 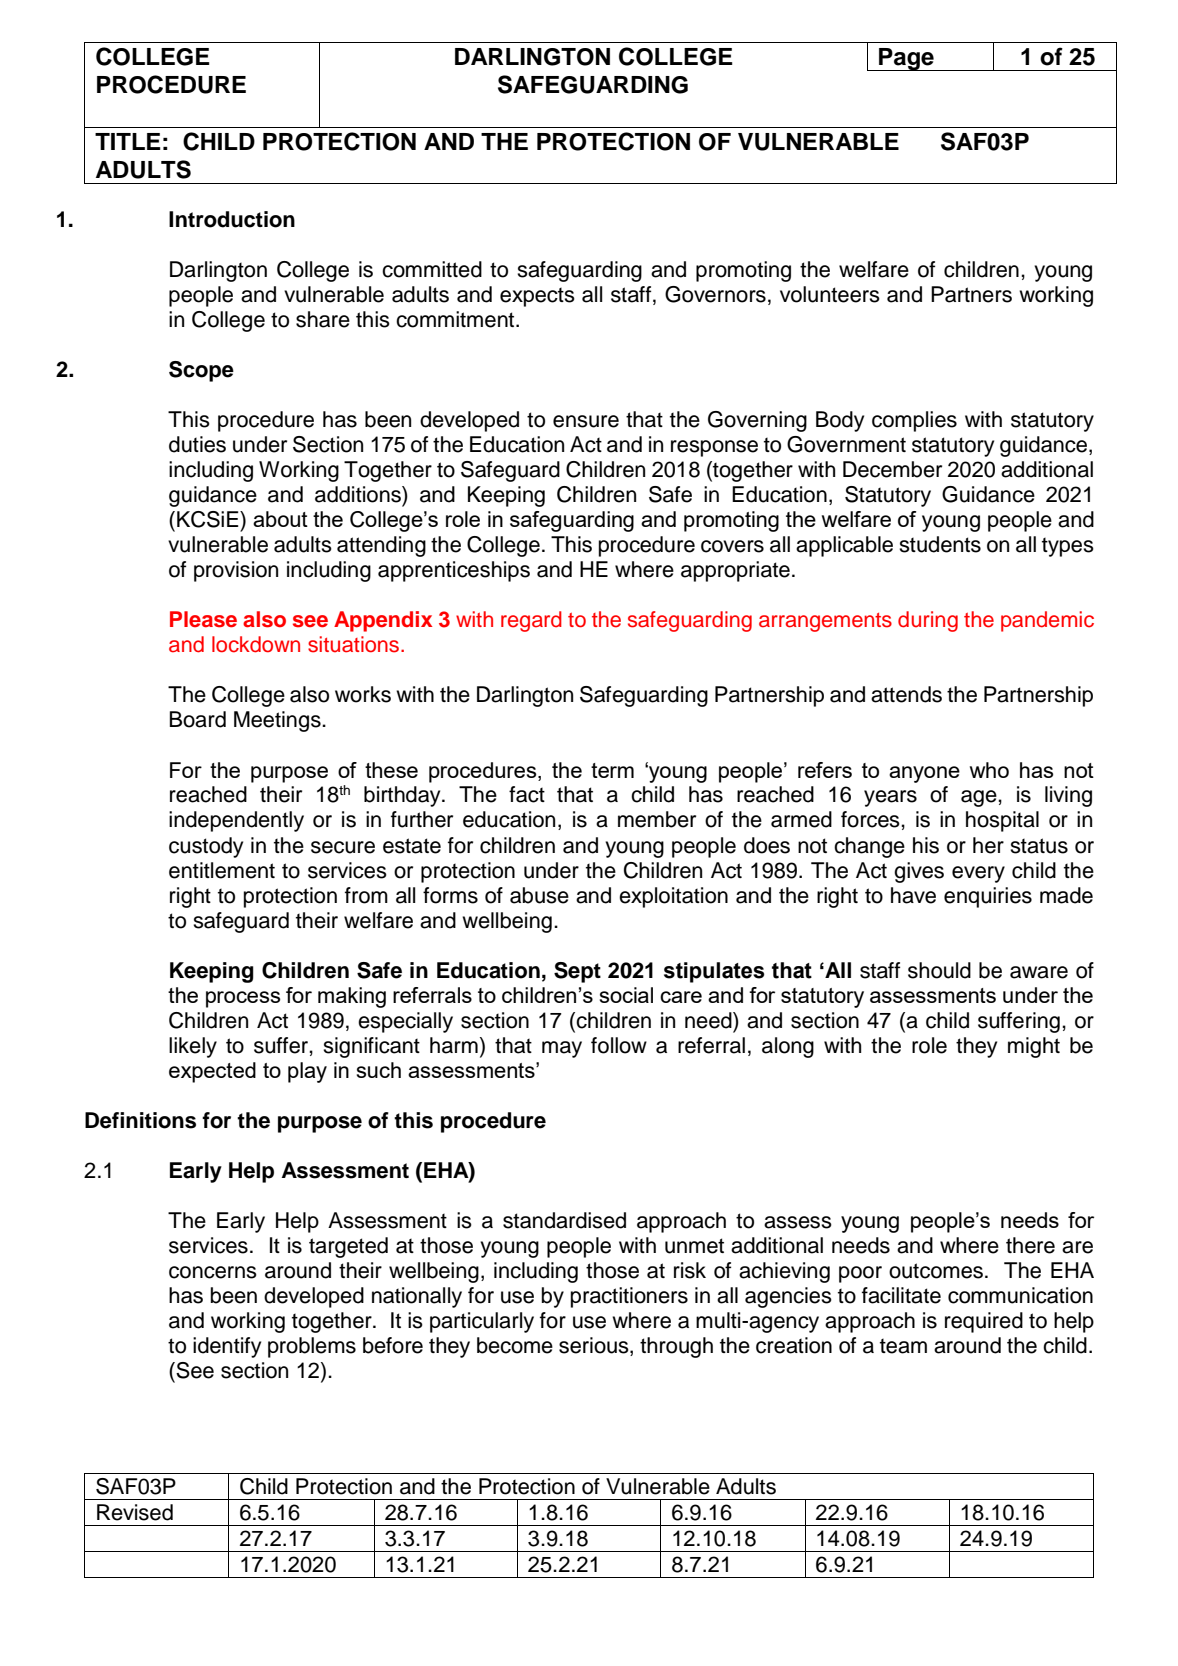 What do you see at coordinates (940, 544) in the screenshot?
I see `students` at bounding box center [940, 544].
